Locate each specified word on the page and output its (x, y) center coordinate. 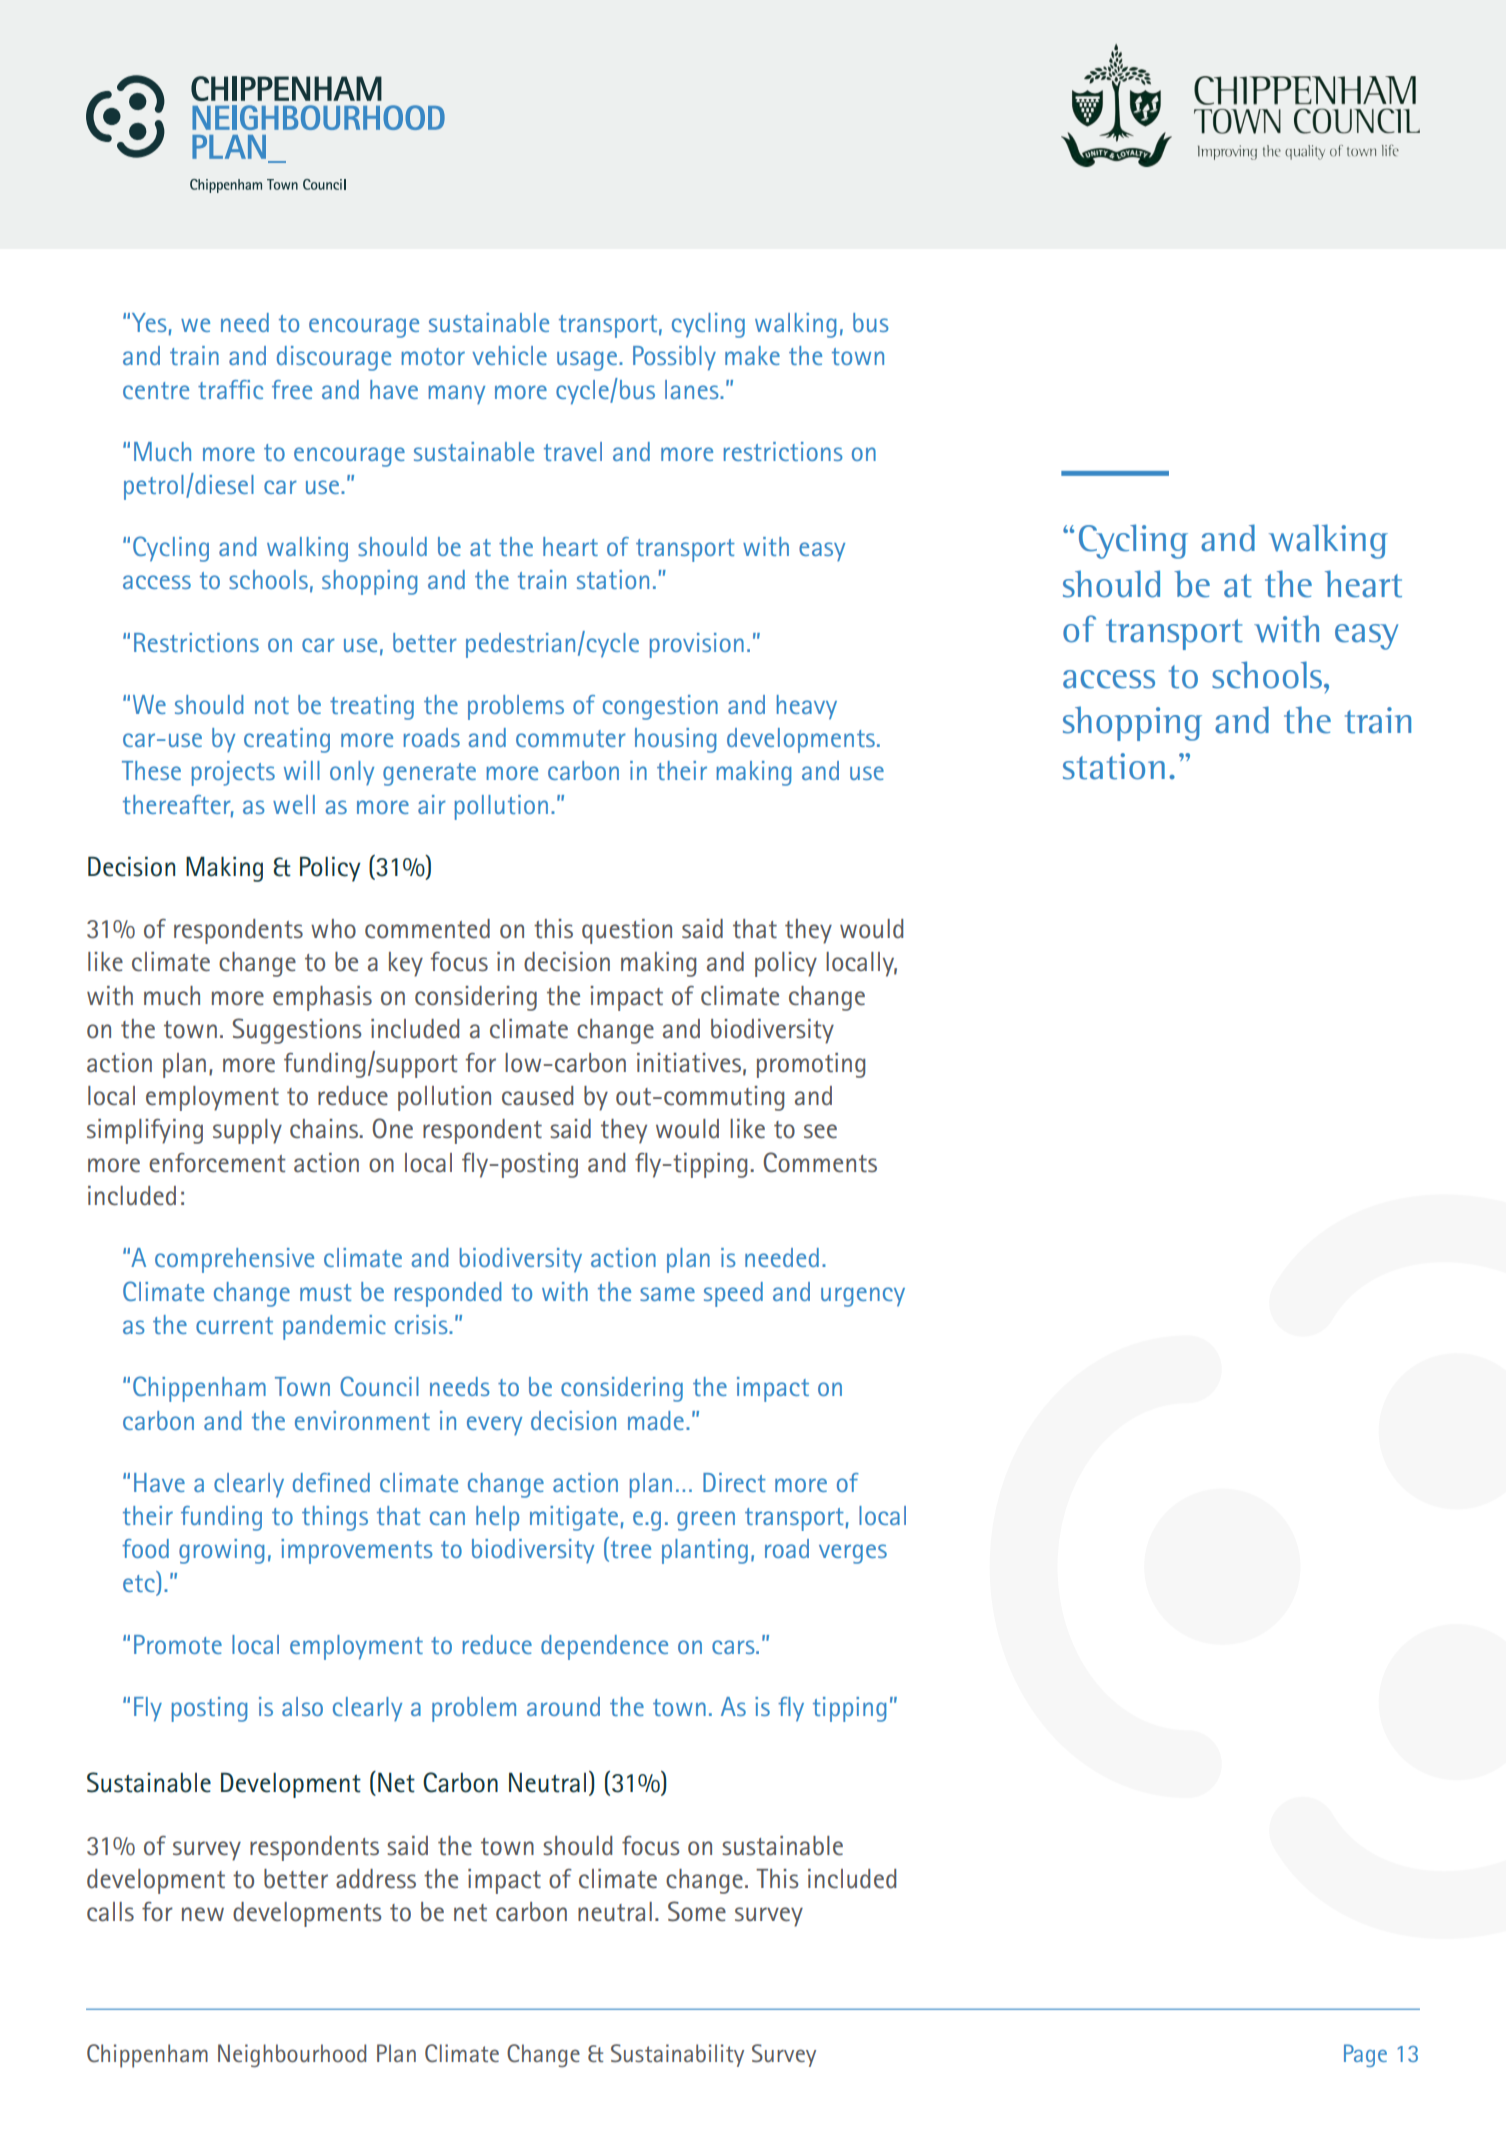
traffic (230, 389)
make (752, 355)
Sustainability (677, 2055)
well (294, 804)
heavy (807, 707)
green (706, 1521)
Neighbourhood (292, 2055)
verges (853, 1554)
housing (675, 740)
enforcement (217, 1163)
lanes (693, 389)
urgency (863, 1297)
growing (221, 1551)
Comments (820, 1162)
